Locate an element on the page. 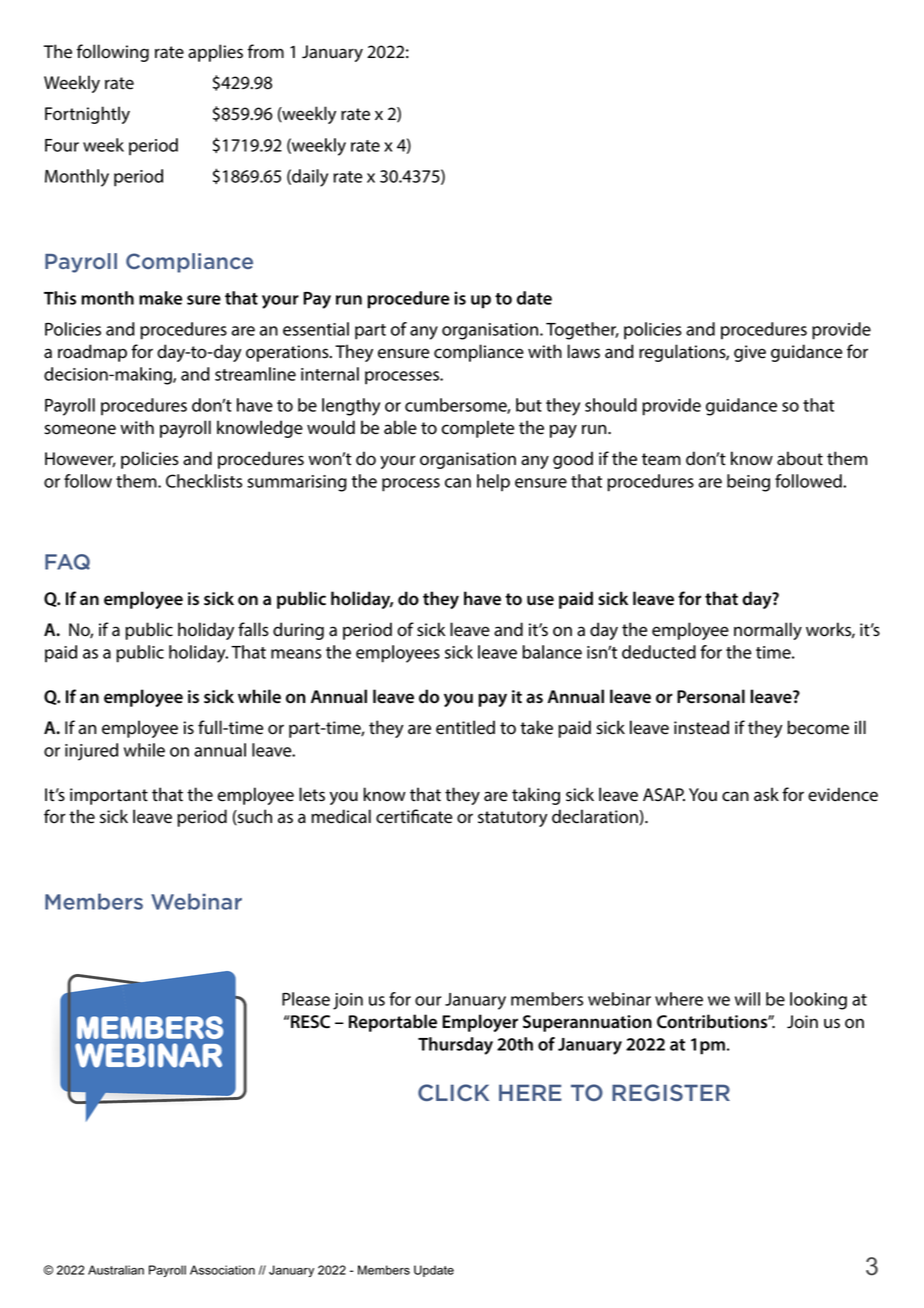  being is located at coordinates (748, 483).
